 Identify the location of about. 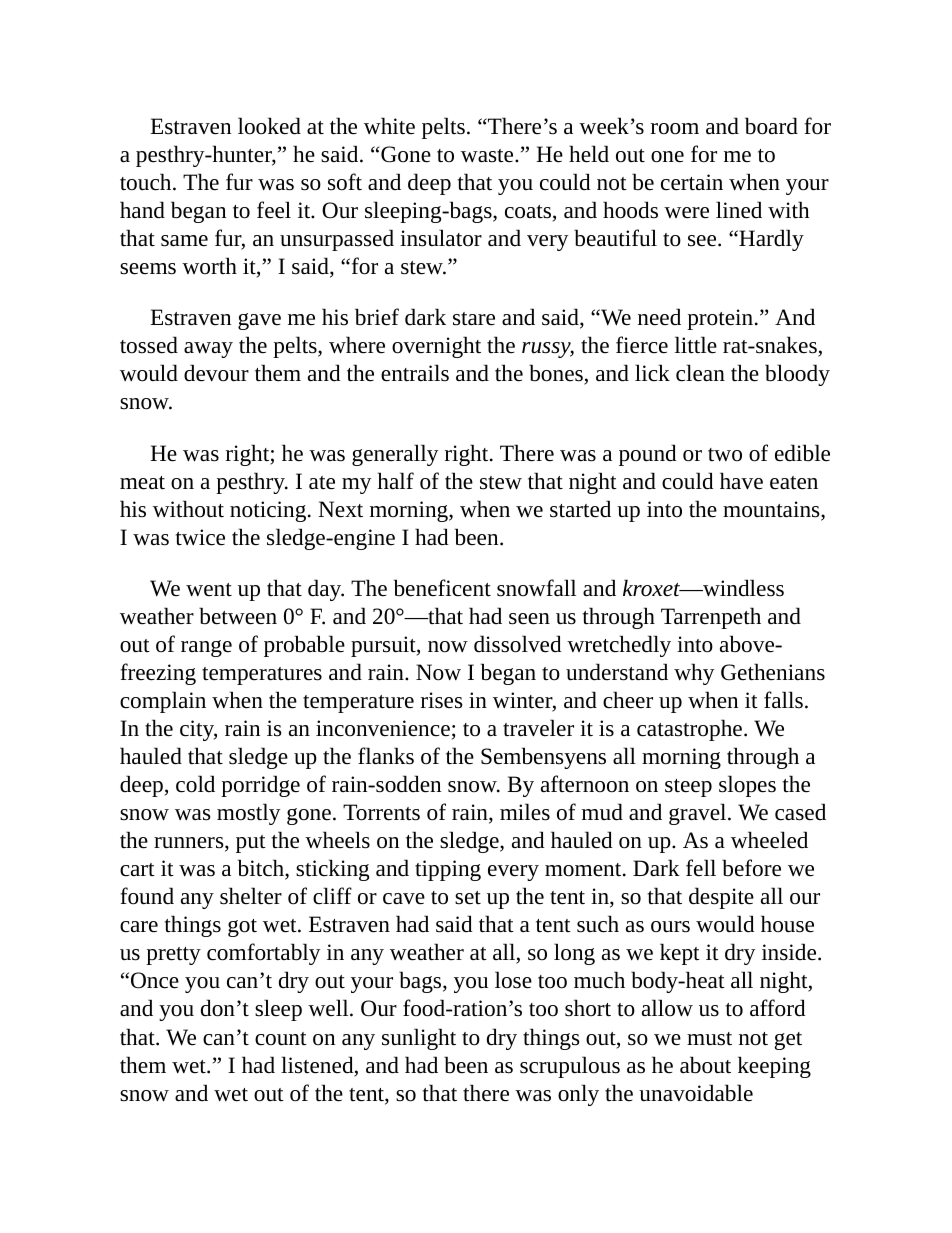
(705, 1065).
